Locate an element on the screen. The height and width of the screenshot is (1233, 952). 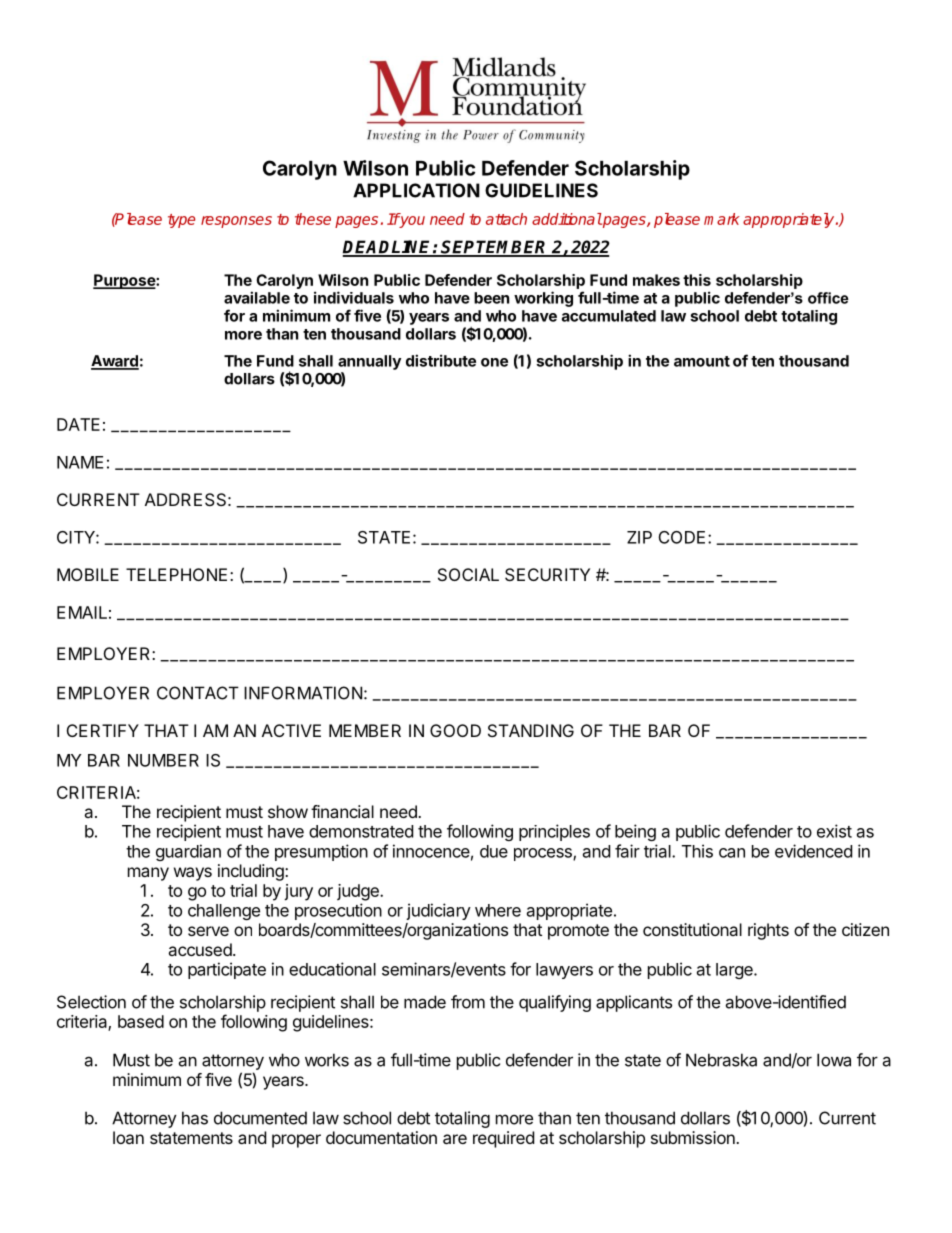
type is located at coordinates (181, 221).
